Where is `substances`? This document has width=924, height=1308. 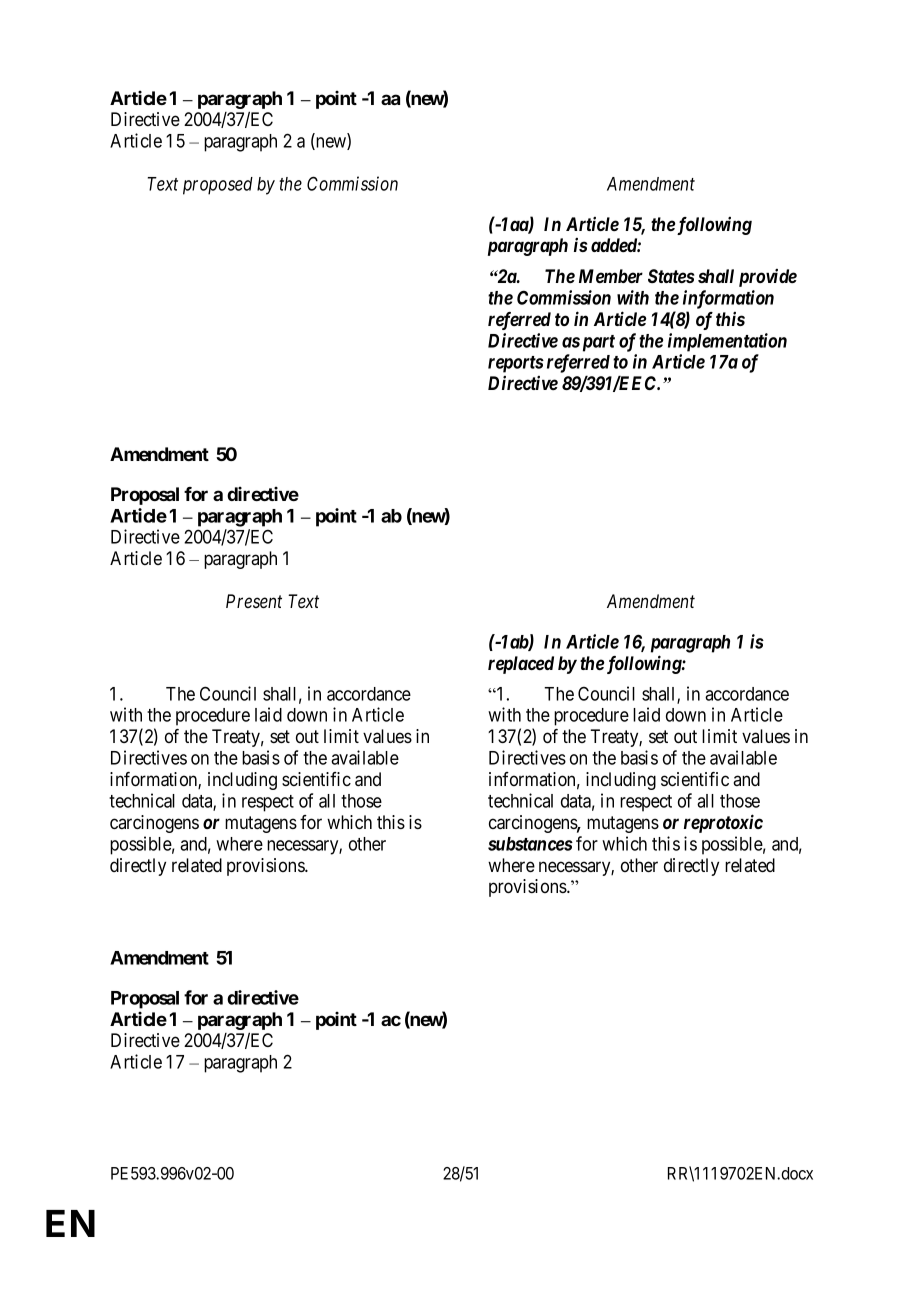 substances is located at coordinates (530, 844).
